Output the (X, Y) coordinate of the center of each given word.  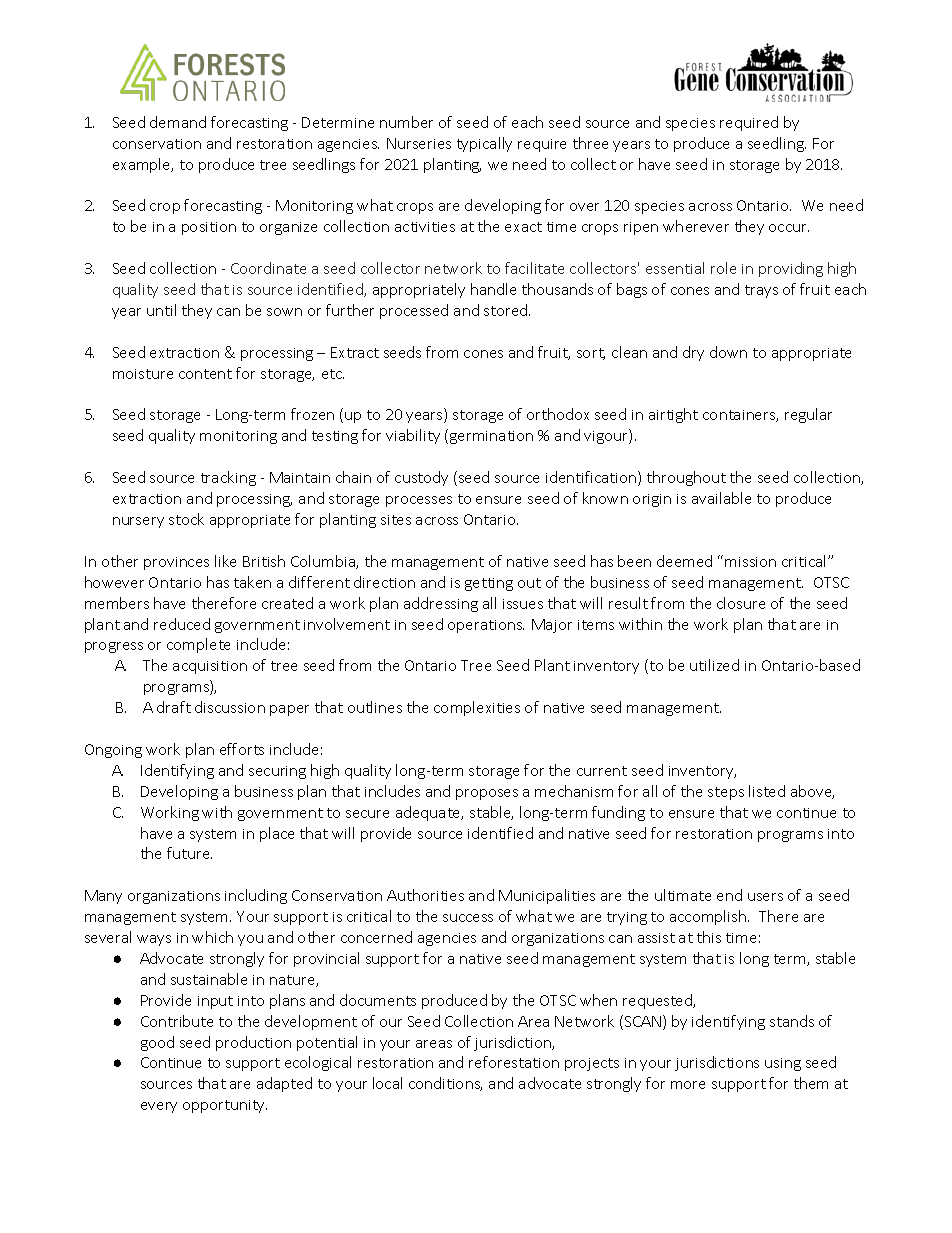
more (688, 1085)
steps (726, 793)
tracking (228, 478)
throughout (686, 478)
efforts (242, 749)
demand (178, 122)
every (159, 1107)
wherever (696, 226)
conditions (445, 1084)
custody (421, 478)
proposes (487, 794)
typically (484, 144)
